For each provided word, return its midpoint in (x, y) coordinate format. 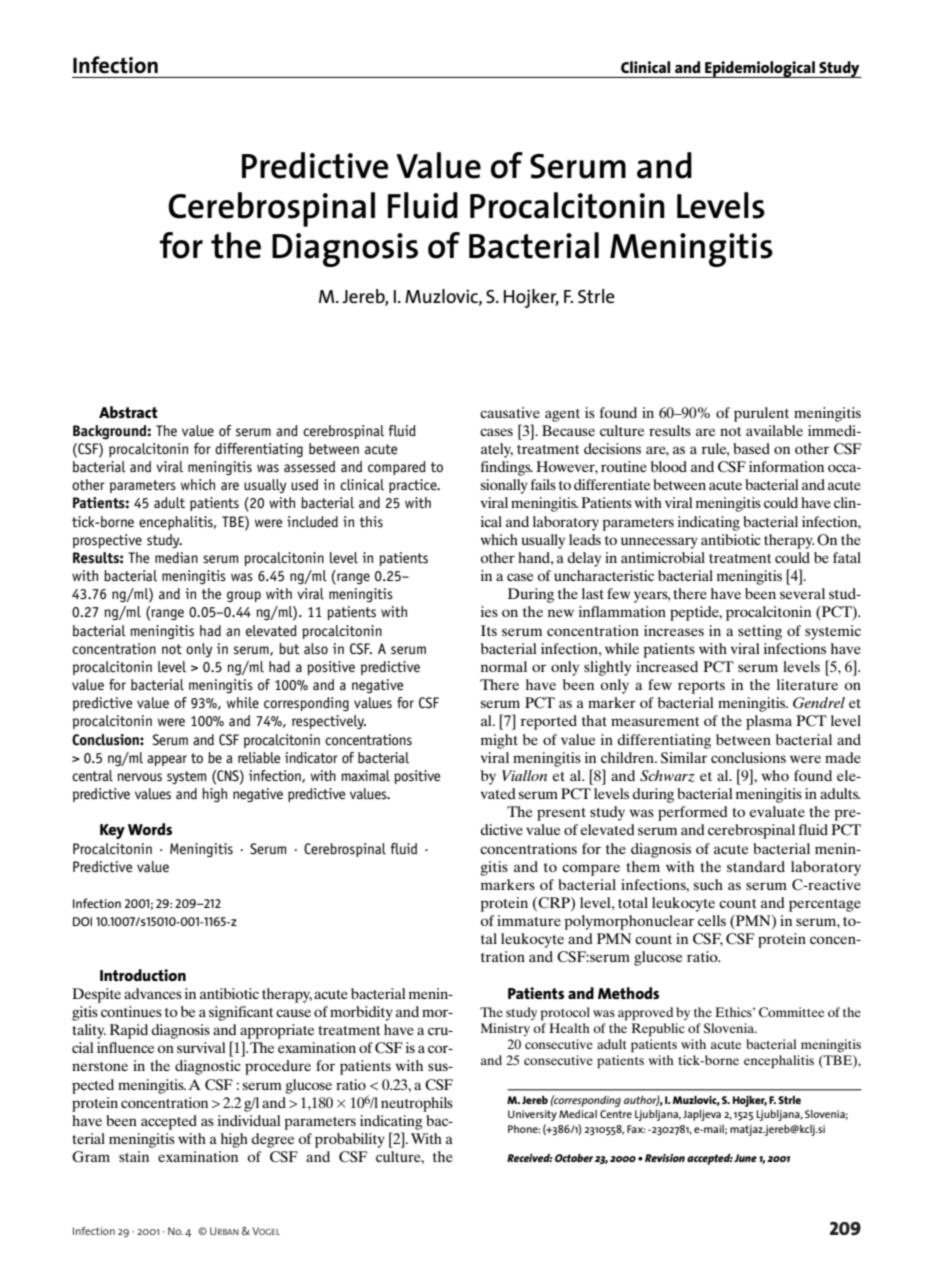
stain (134, 1156)
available (774, 430)
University (532, 1115)
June (745, 1158)
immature (529, 920)
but (289, 649)
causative (510, 412)
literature (807, 684)
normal (504, 666)
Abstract (128, 412)
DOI (82, 921)
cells (712, 920)
